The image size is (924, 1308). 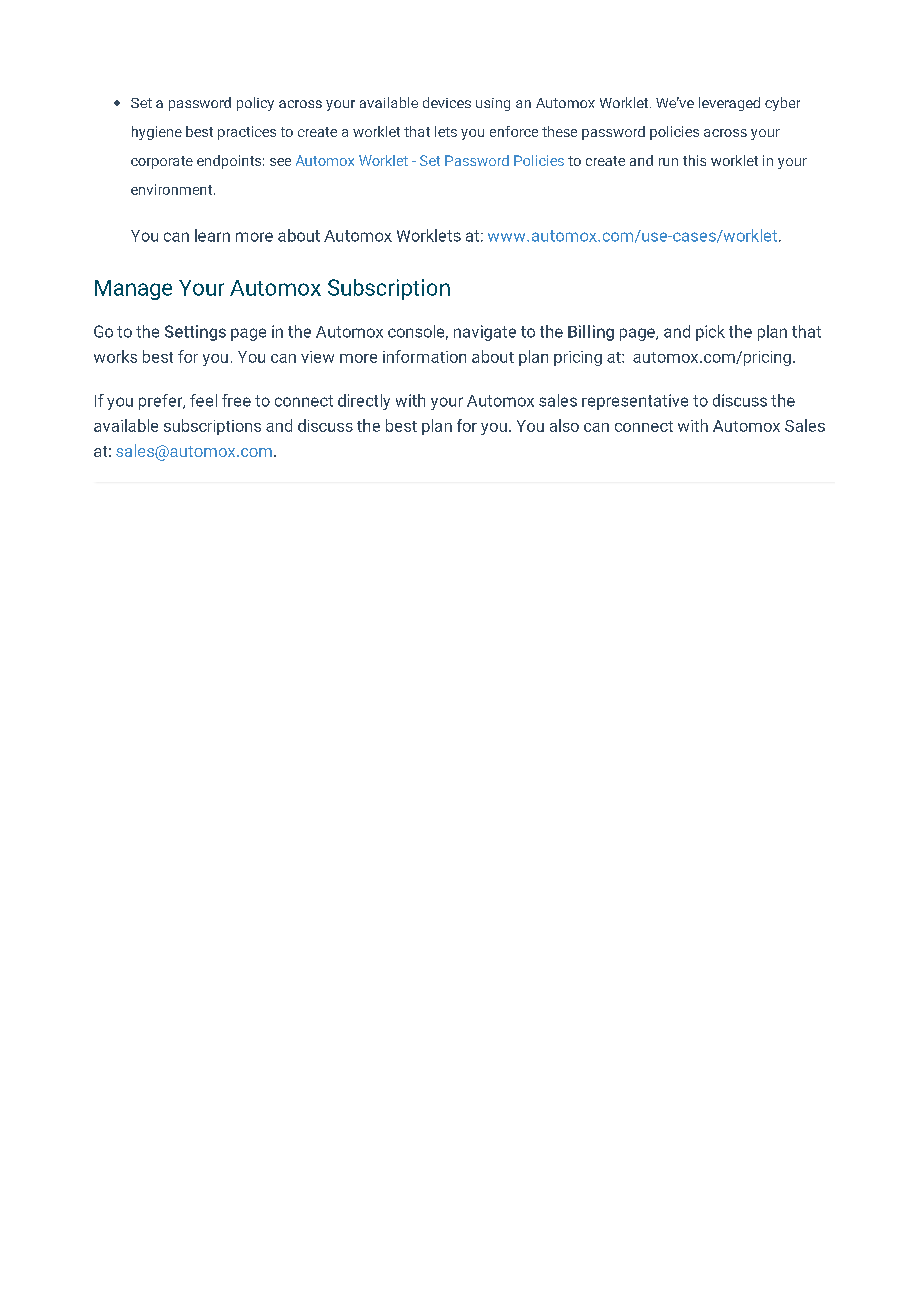 I want to click on leveraged, so click(x=729, y=104).
